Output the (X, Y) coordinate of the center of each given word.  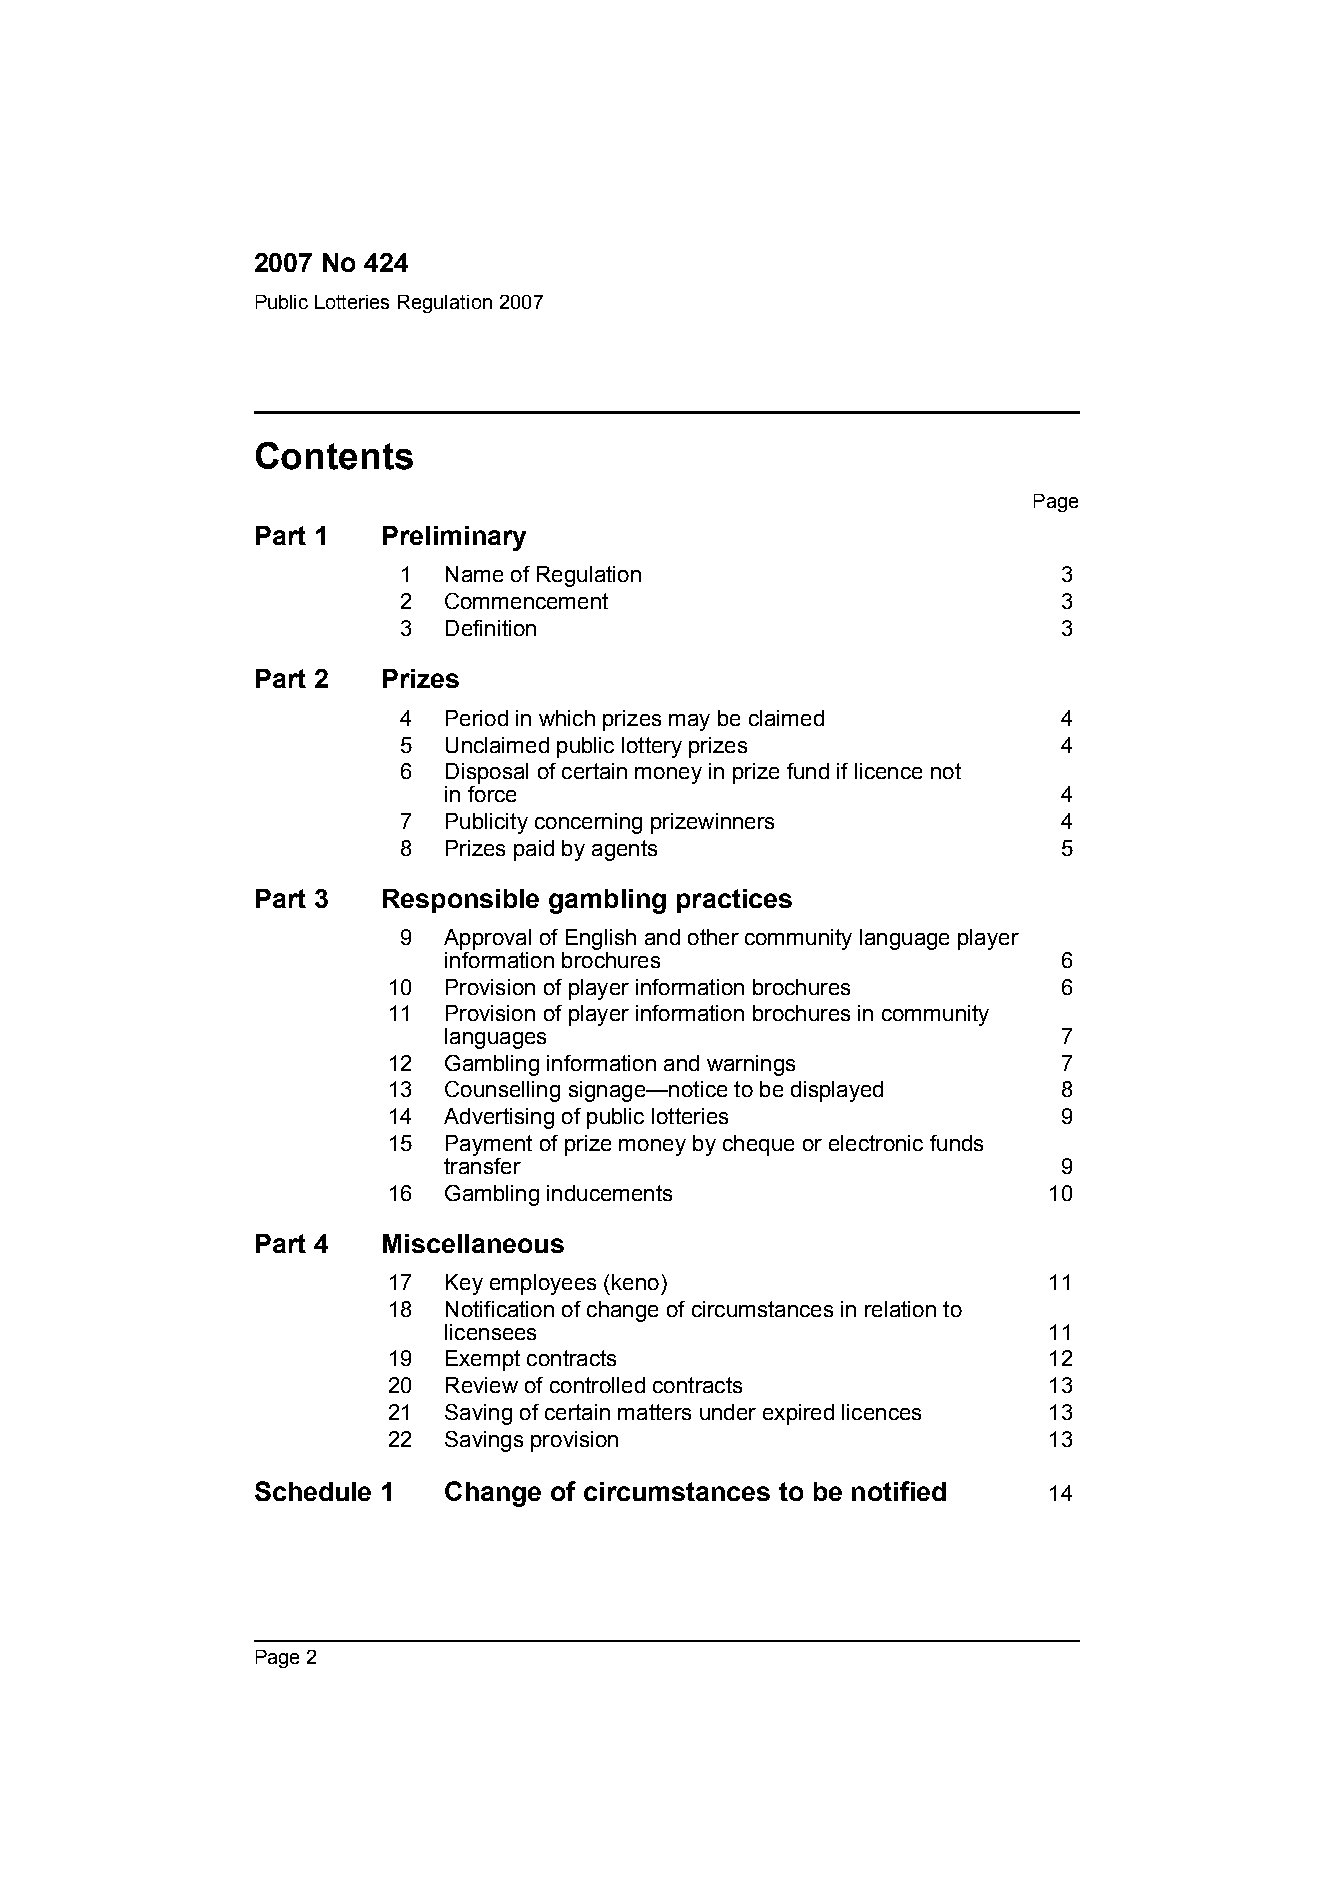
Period (477, 718)
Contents (334, 456)
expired (798, 1414)
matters (654, 1412)
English (601, 939)
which (567, 718)
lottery (652, 747)
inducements (609, 1193)
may (689, 722)
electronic (876, 1143)
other (713, 937)
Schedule (313, 1491)
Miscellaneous (473, 1243)
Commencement (526, 601)
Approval (487, 939)
